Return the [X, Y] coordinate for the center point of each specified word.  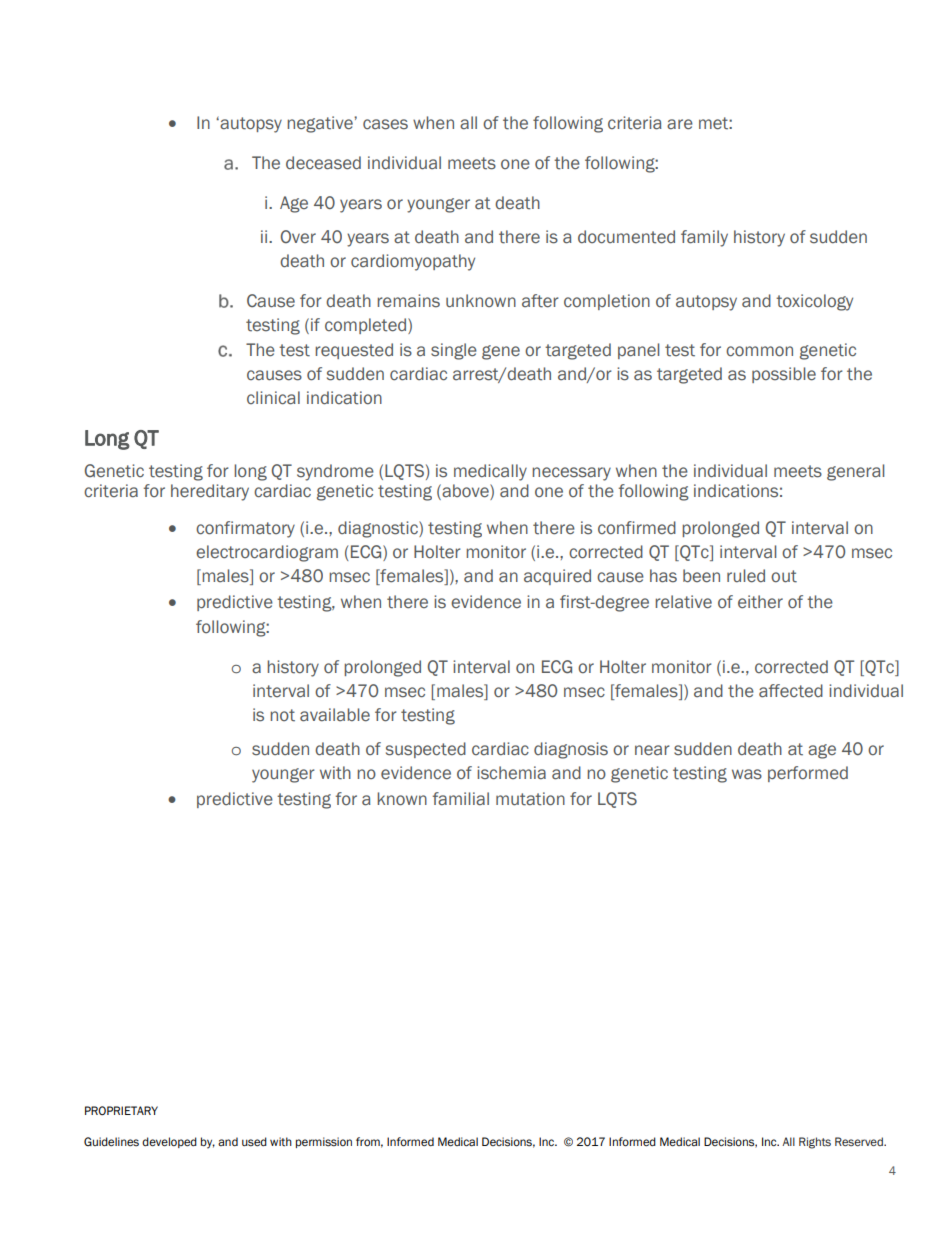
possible [784, 375]
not [282, 715]
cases [385, 124]
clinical [273, 398]
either [760, 602]
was [747, 774]
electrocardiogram [267, 553]
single [454, 351]
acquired [557, 577]
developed [169, 1142]
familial [461, 799]
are [680, 124]
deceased [323, 163]
